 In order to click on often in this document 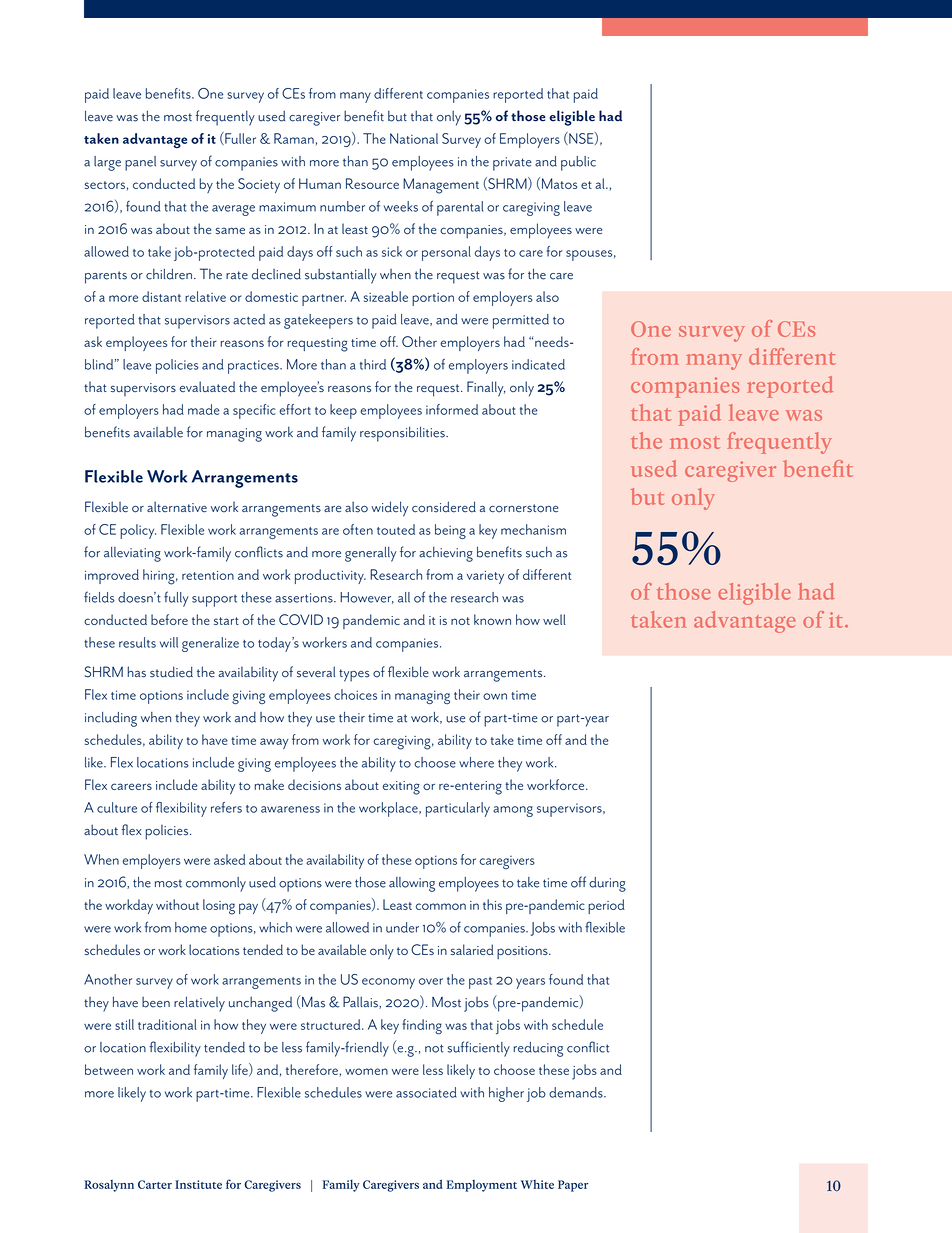, I will do `click(358, 529)`.
